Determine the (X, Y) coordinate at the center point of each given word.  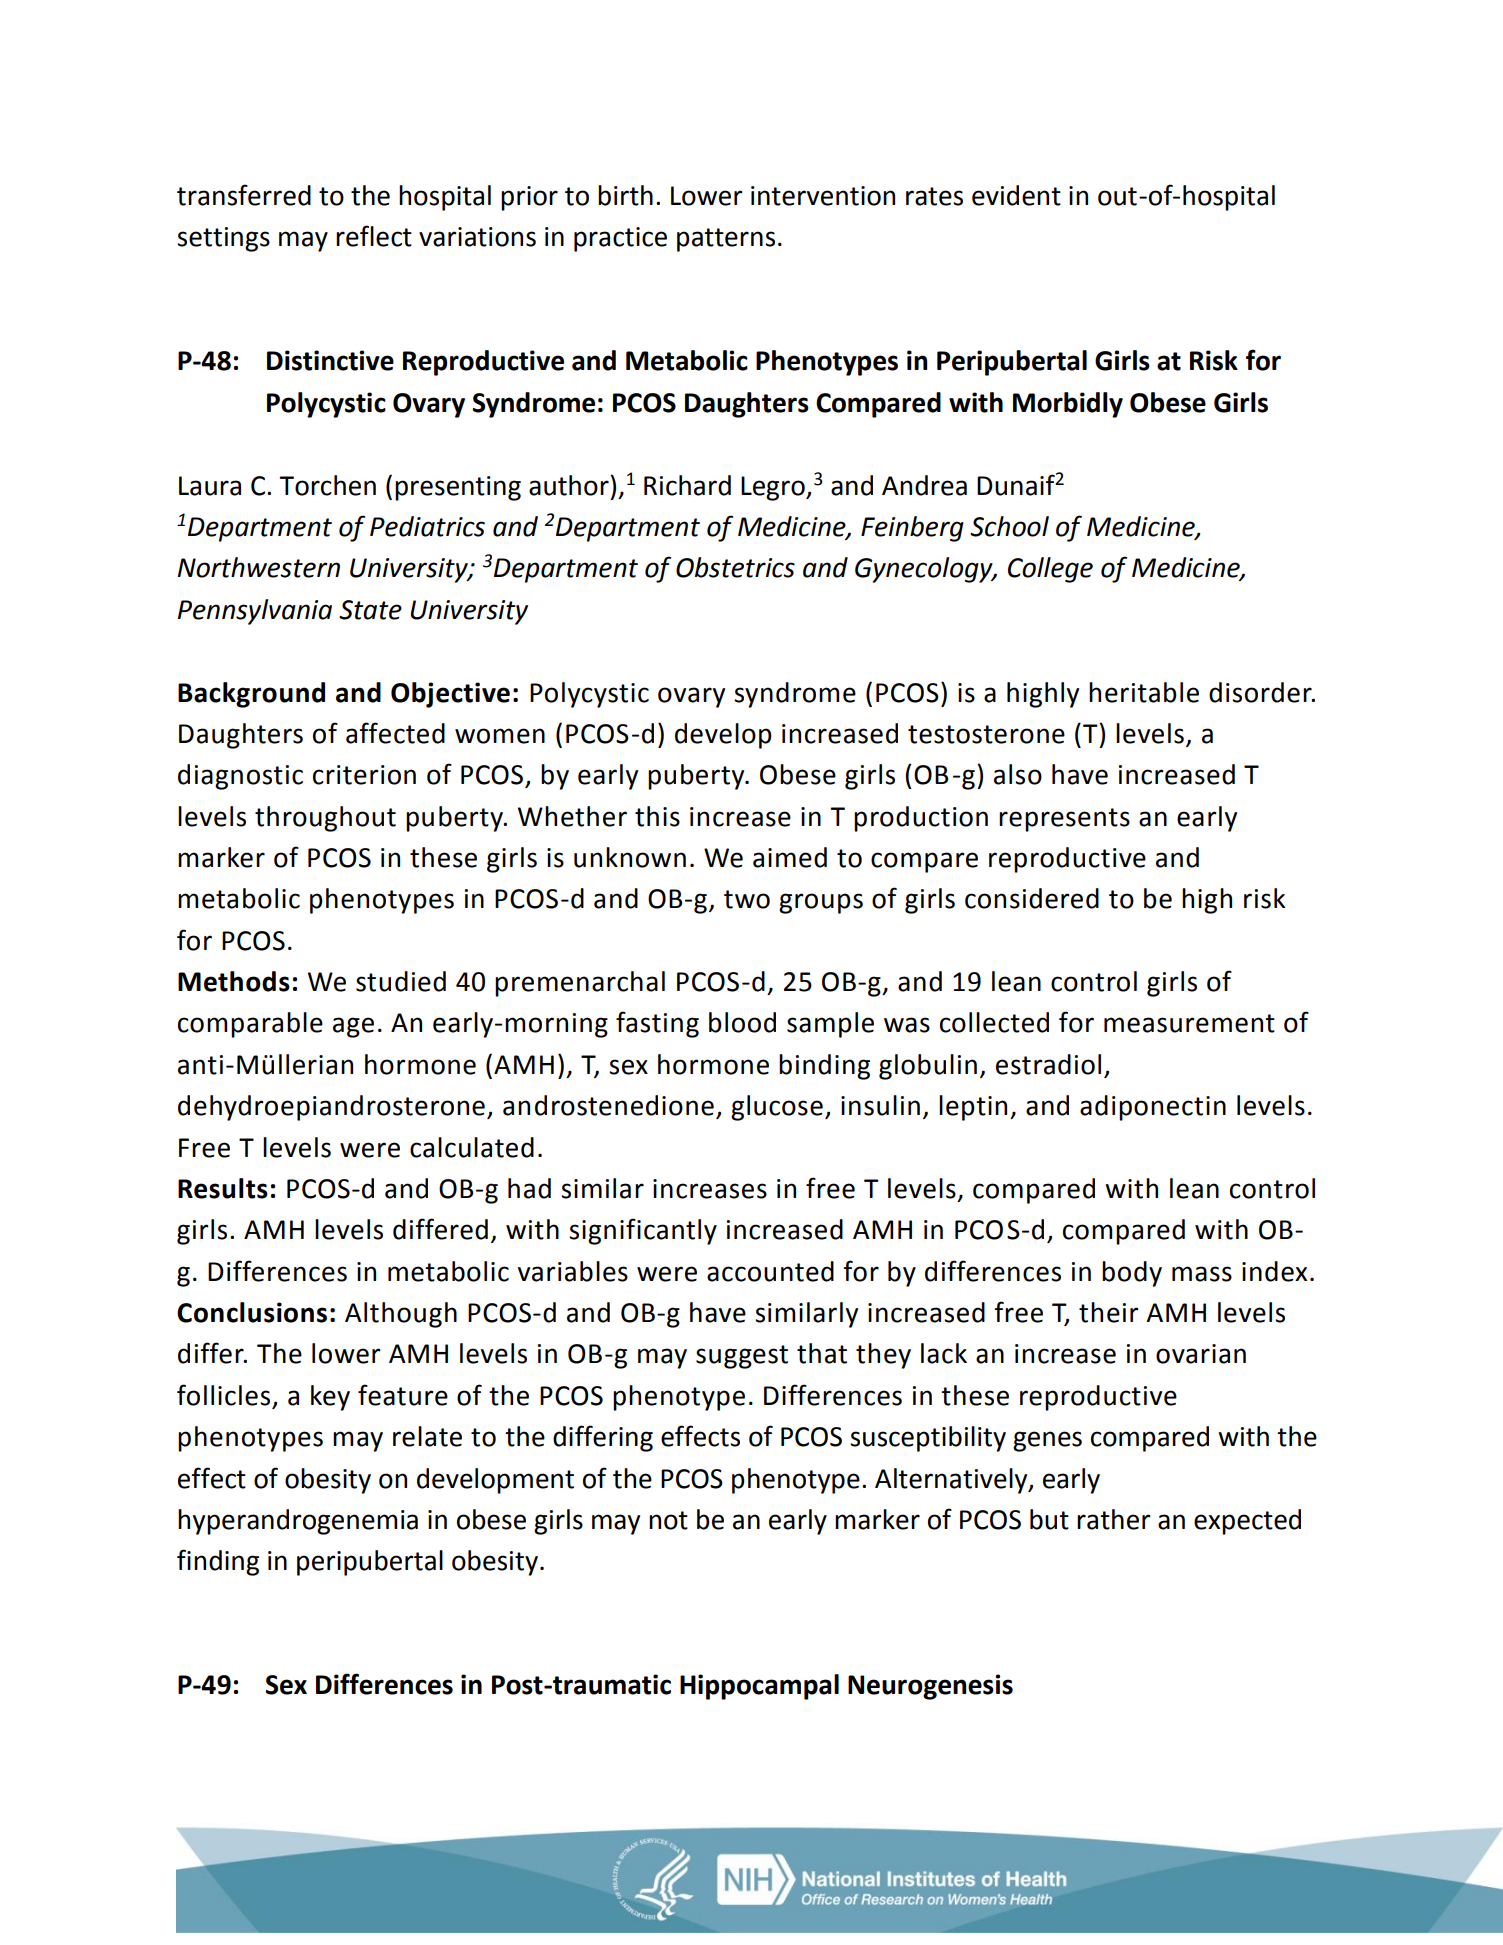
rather (1114, 1519)
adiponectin (1153, 1108)
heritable (1144, 692)
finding (218, 1562)
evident (1016, 195)
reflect (374, 236)
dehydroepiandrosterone (331, 1108)
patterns (726, 240)
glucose (777, 1108)
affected (395, 733)
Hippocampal (759, 1687)
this (657, 816)
